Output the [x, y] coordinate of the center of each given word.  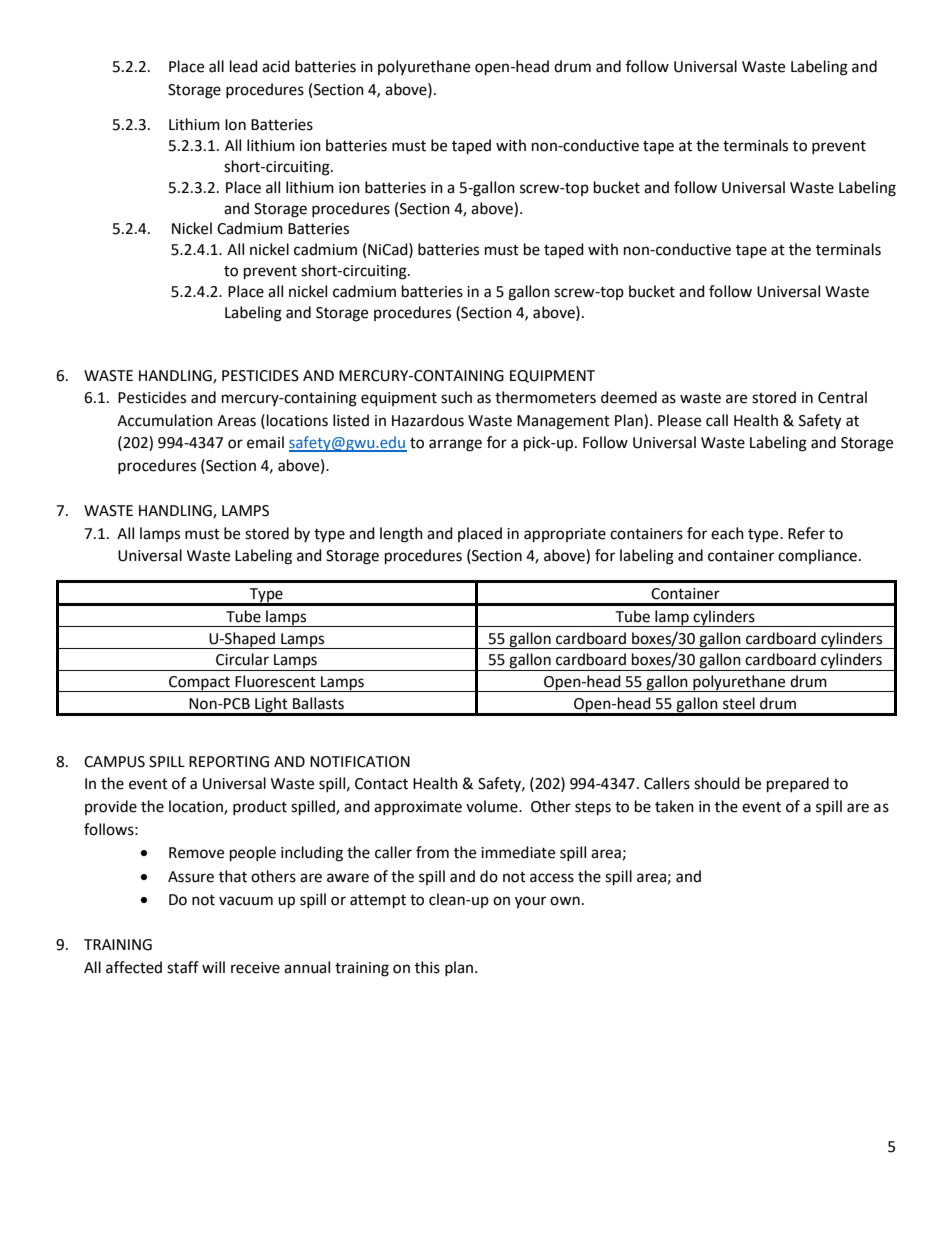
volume [493, 806]
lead [244, 66]
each [727, 533]
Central [842, 397]
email [265, 442]
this [427, 967]
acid [276, 66]
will [213, 967]
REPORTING [229, 762]
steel [739, 703]
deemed [629, 397]
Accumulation [165, 420]
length [401, 535]
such [456, 397]
